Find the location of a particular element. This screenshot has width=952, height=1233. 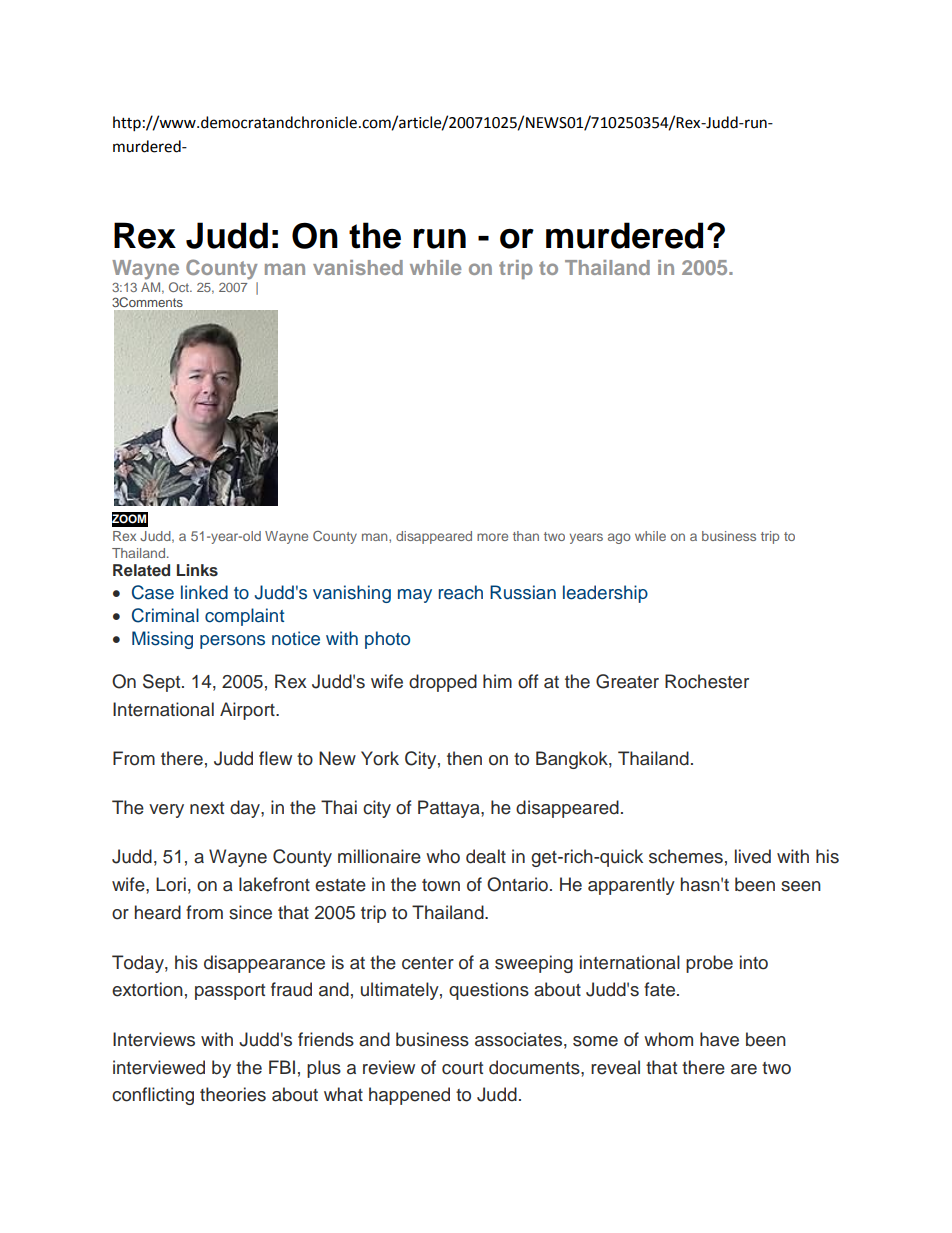

Oct is located at coordinates (180, 287).
